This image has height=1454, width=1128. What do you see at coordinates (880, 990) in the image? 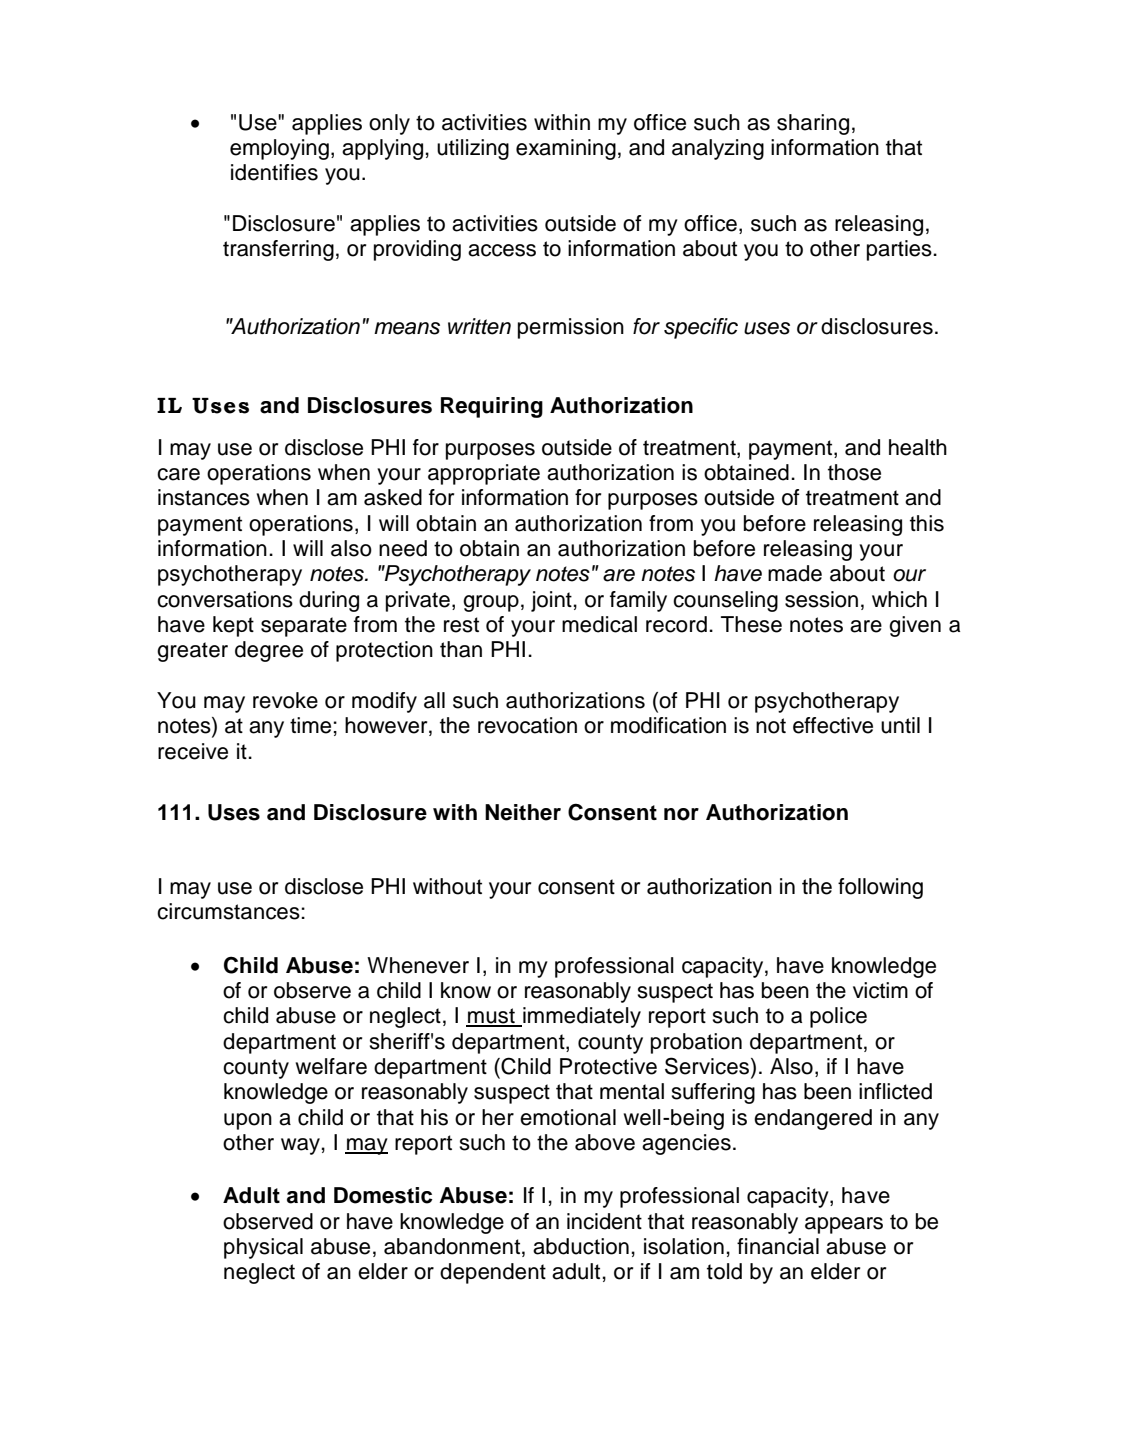
I see `victim` at bounding box center [880, 990].
